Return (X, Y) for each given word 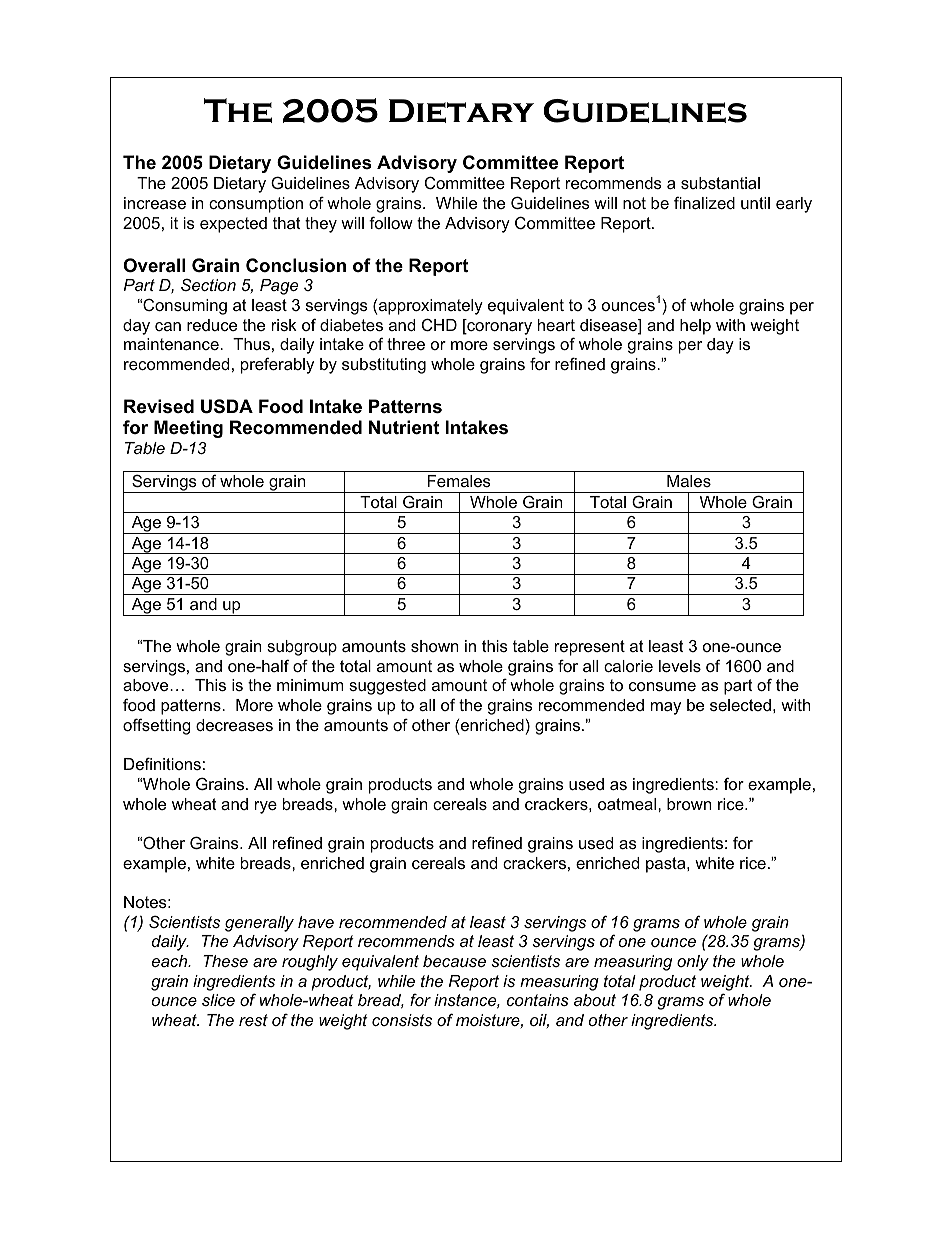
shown (434, 646)
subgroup (302, 648)
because (454, 961)
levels (680, 666)
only (693, 963)
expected (233, 225)
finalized (704, 202)
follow (391, 222)
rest (253, 1020)
